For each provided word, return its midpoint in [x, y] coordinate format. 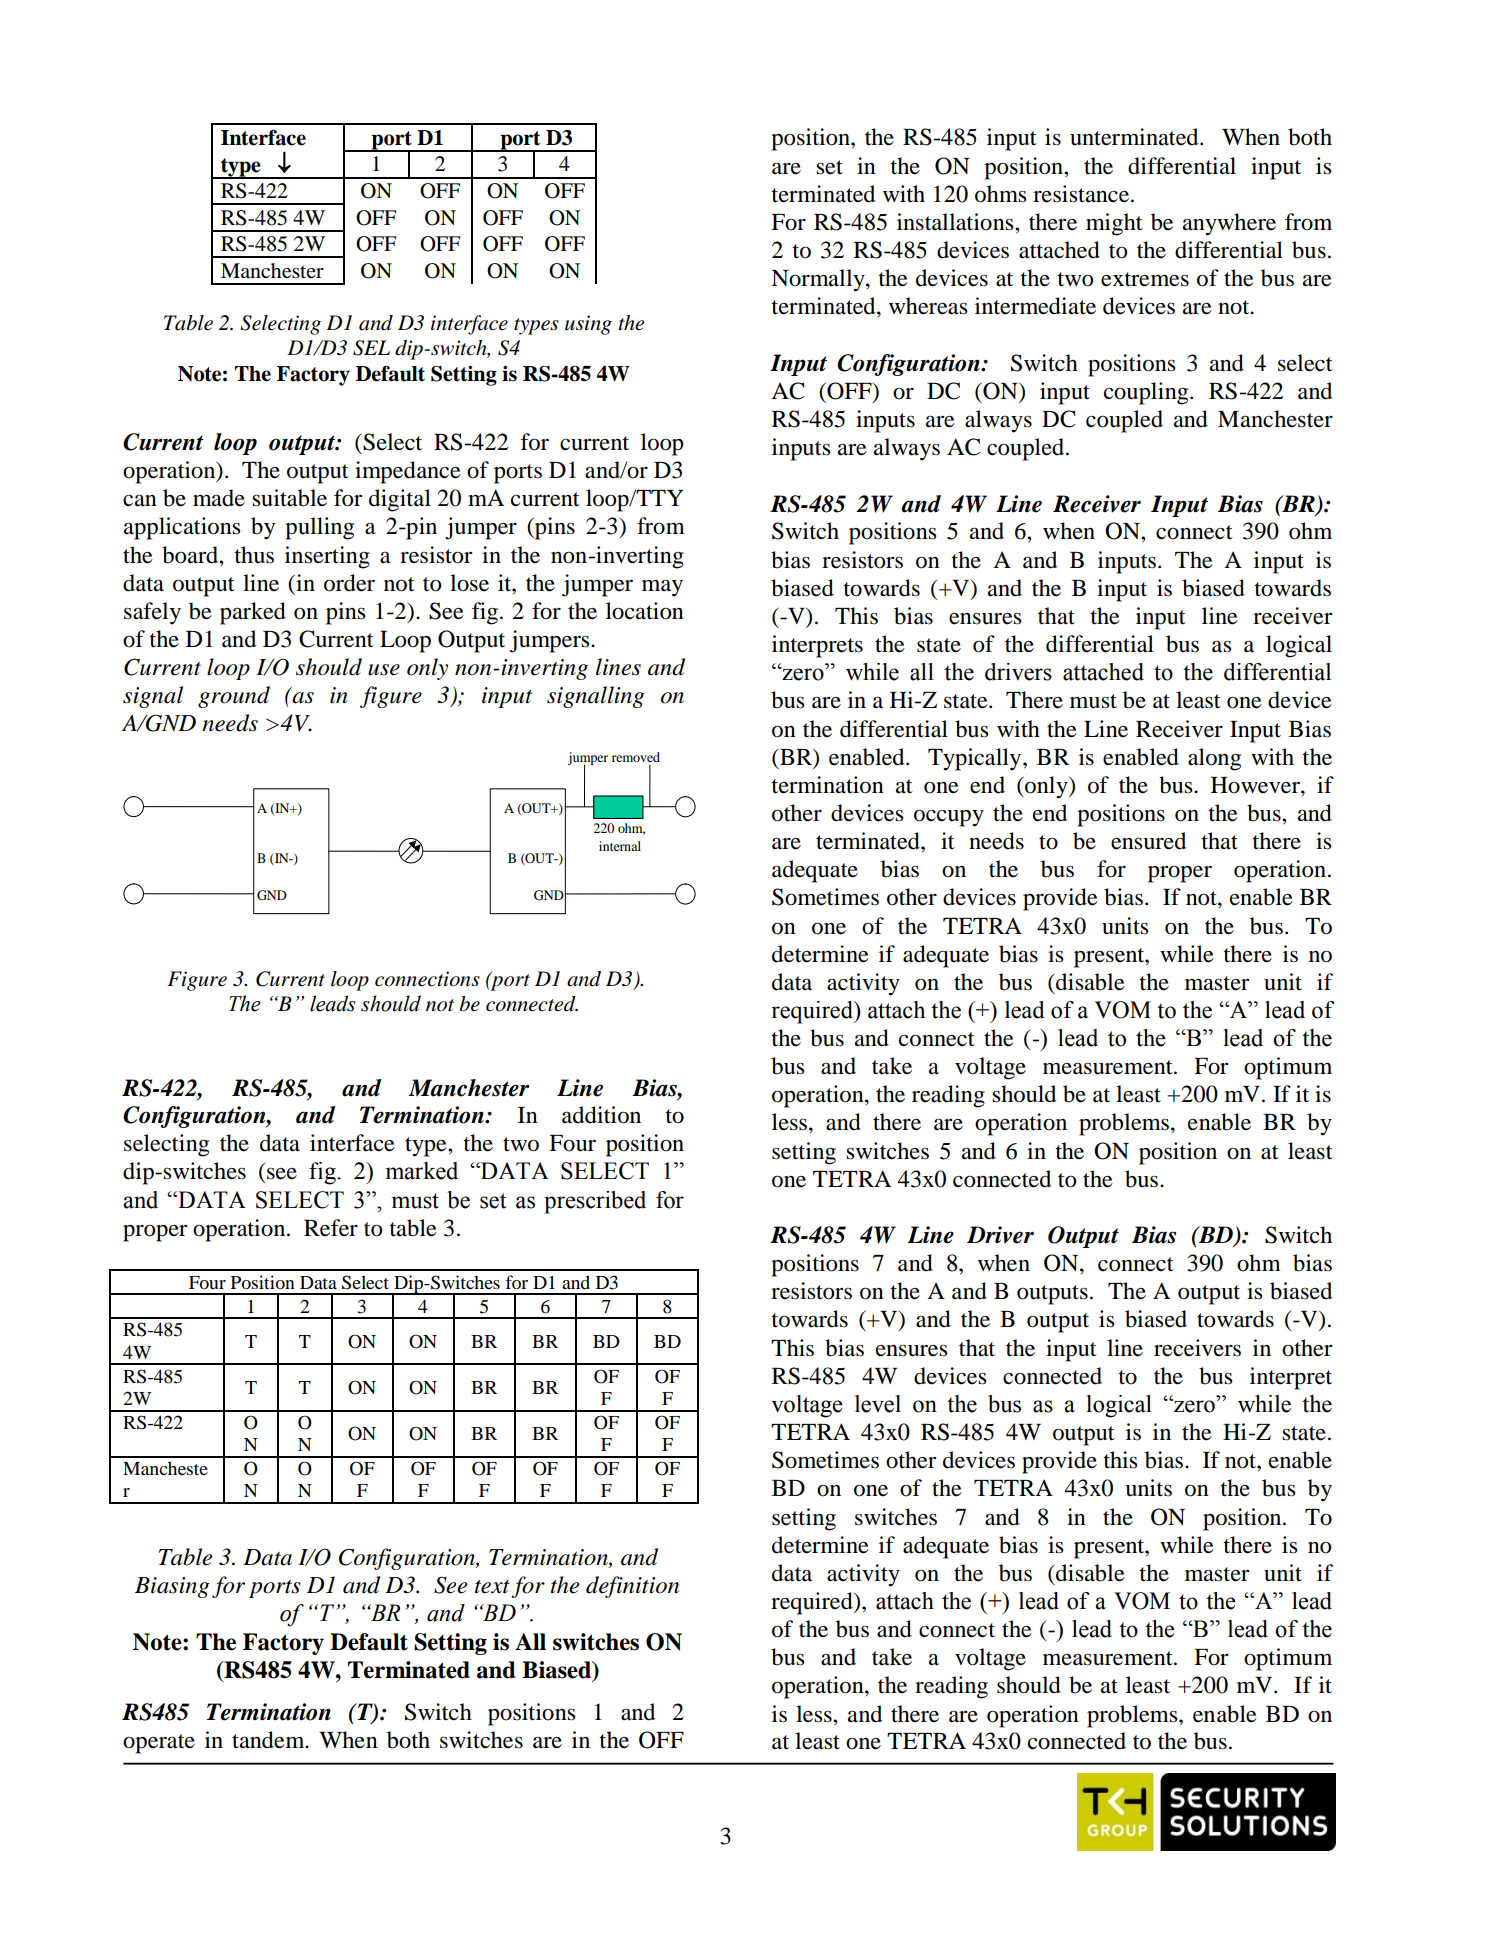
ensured [1148, 841]
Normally [819, 280]
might [1114, 224]
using [588, 325]
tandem [269, 1740]
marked [422, 1171]
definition [632, 1587]
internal [620, 846]
